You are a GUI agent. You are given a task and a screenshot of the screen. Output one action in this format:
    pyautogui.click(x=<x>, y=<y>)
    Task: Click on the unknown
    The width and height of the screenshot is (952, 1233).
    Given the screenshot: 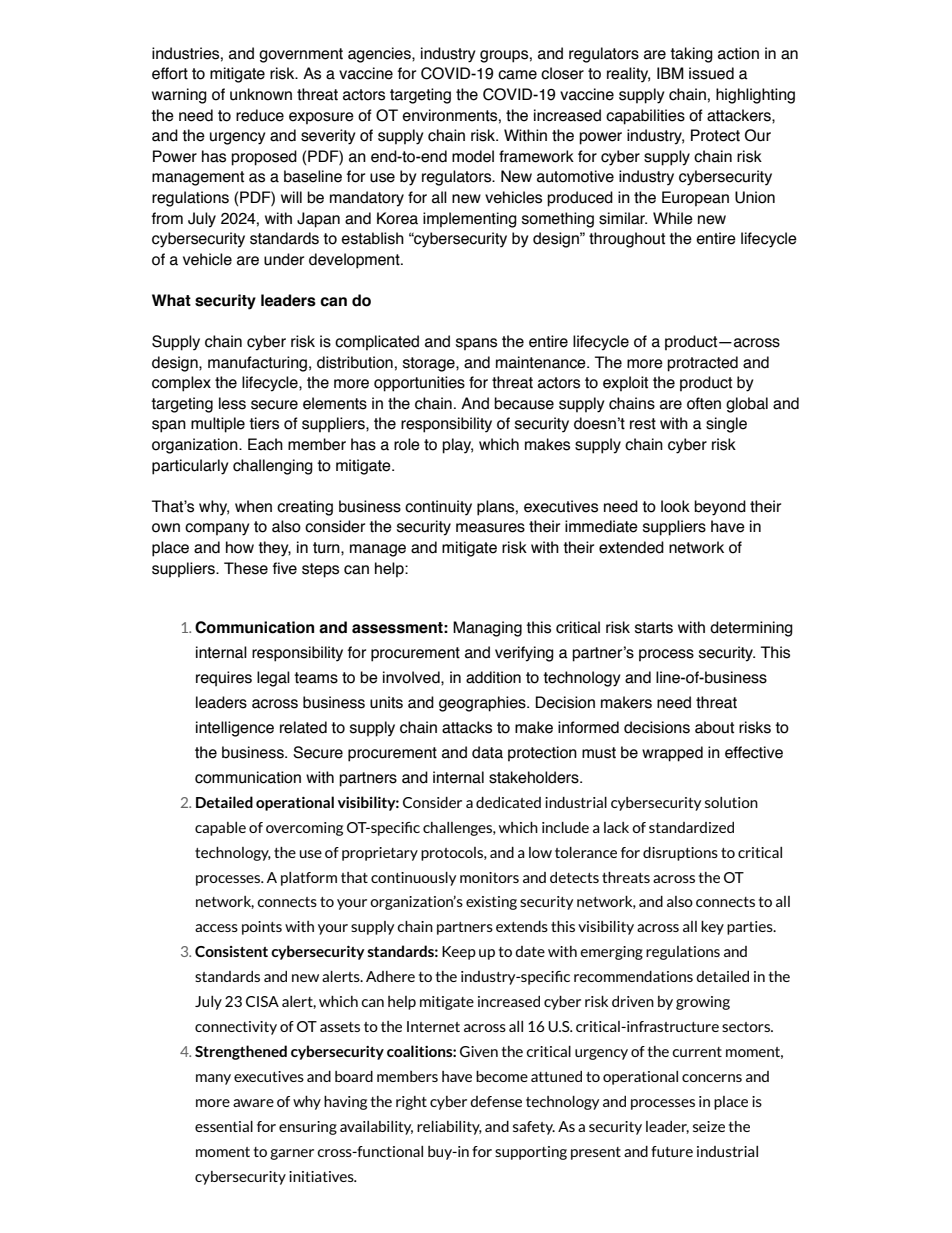 What is the action you would take?
    pyautogui.click(x=261, y=94)
